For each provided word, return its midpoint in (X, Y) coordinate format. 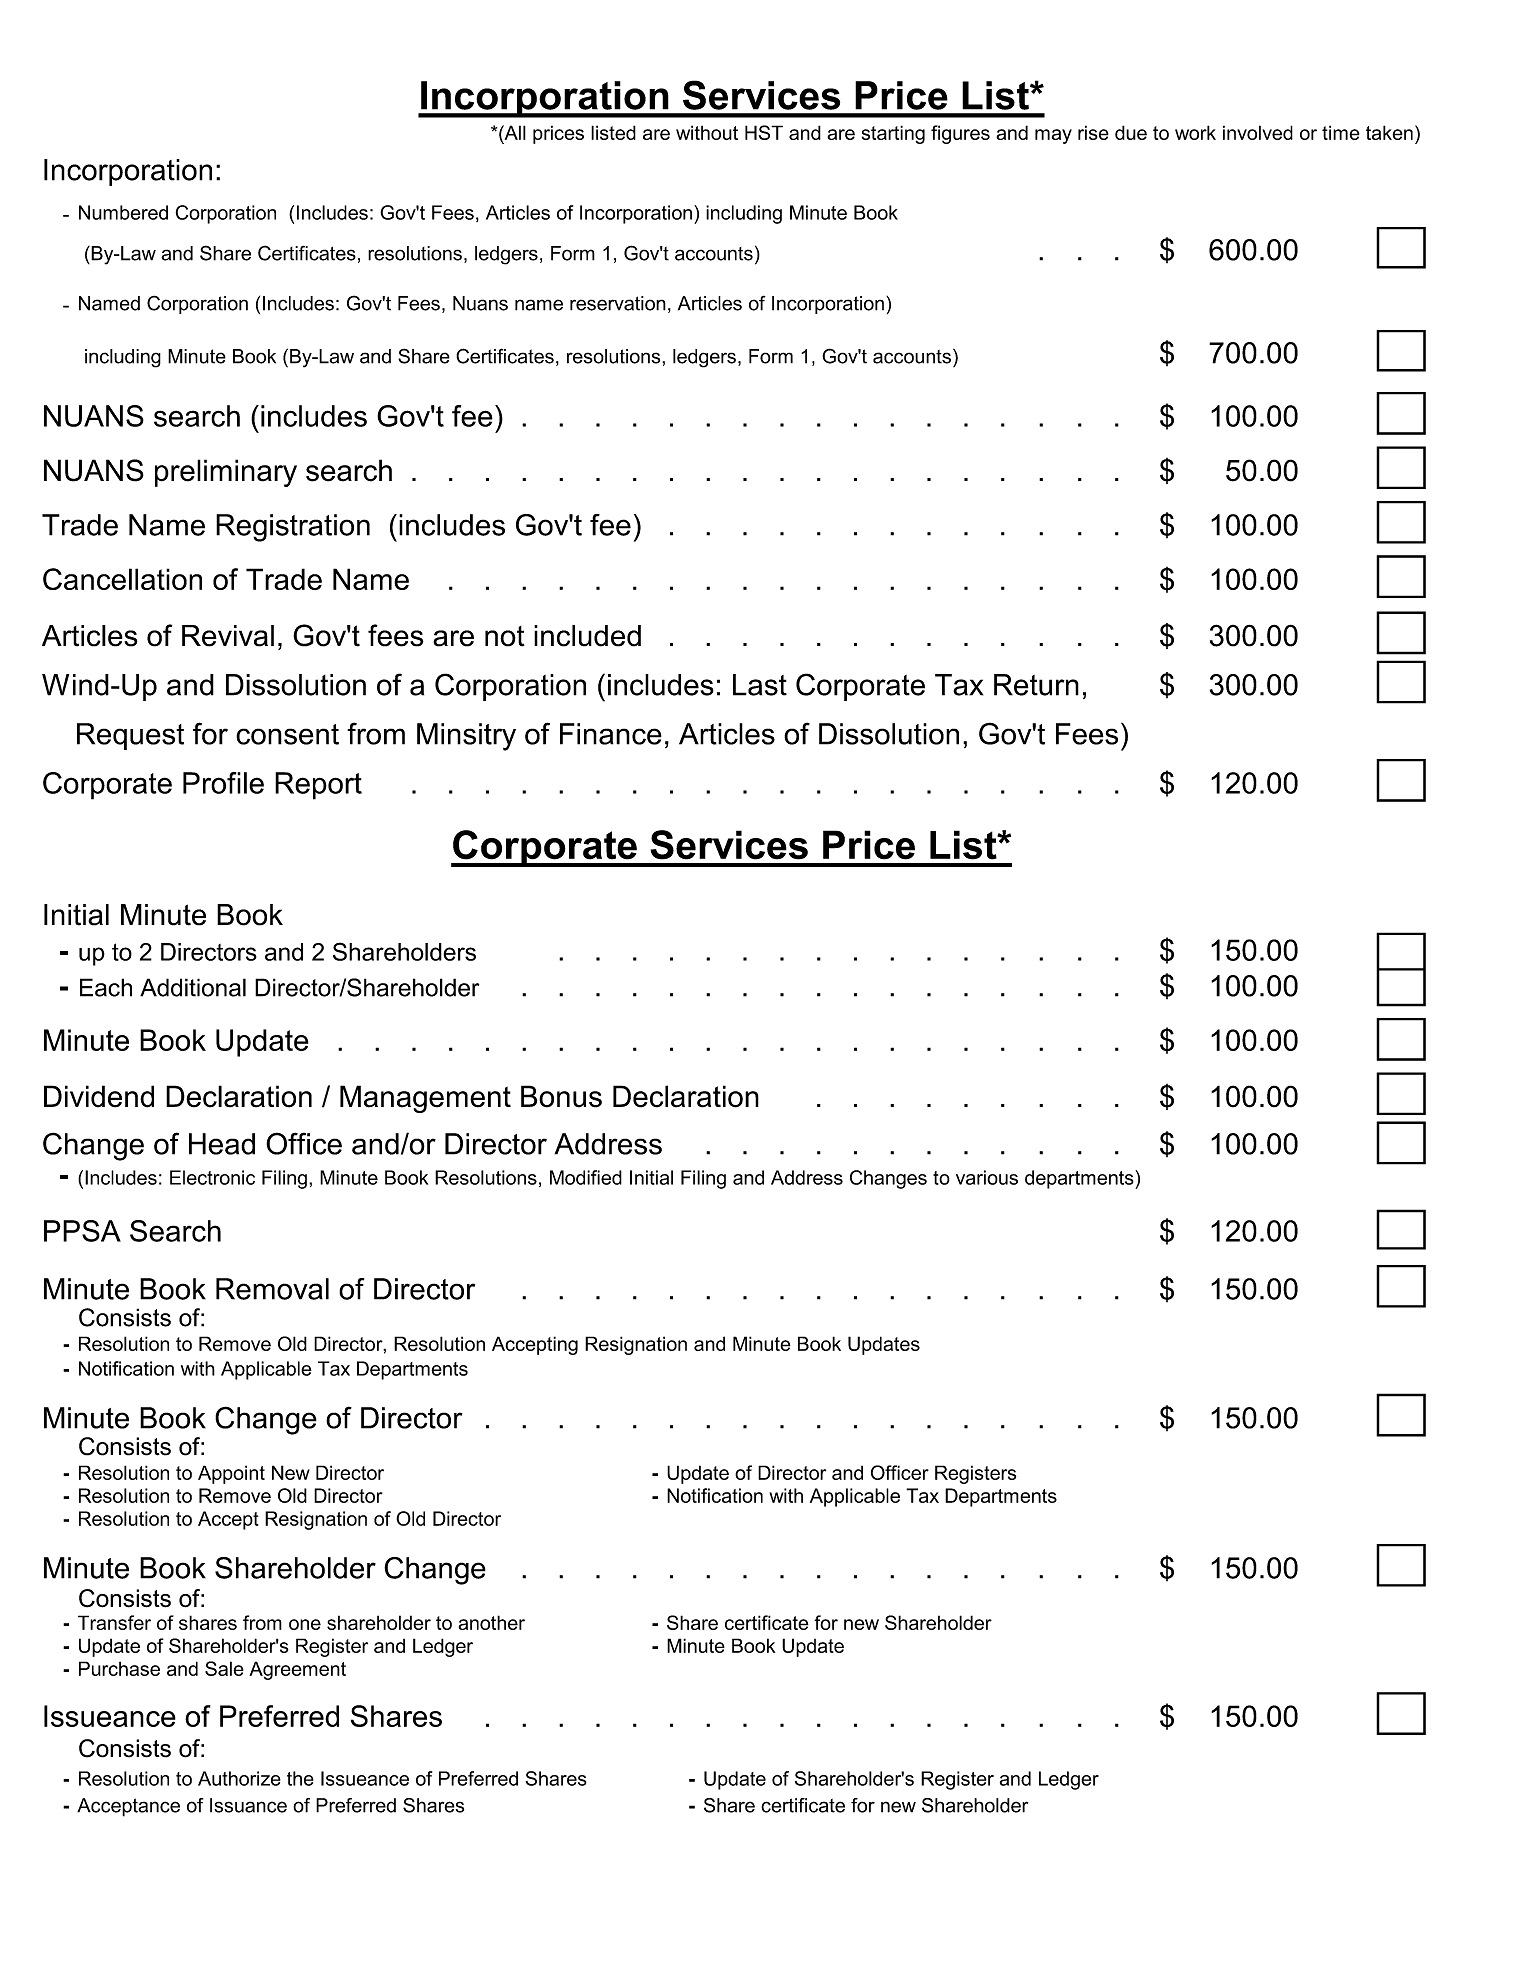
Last (760, 685)
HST (764, 132)
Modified (586, 1177)
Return (1036, 685)
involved (1258, 132)
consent (287, 734)
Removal (272, 1289)
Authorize (239, 1778)
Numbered (123, 212)
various (987, 1177)
